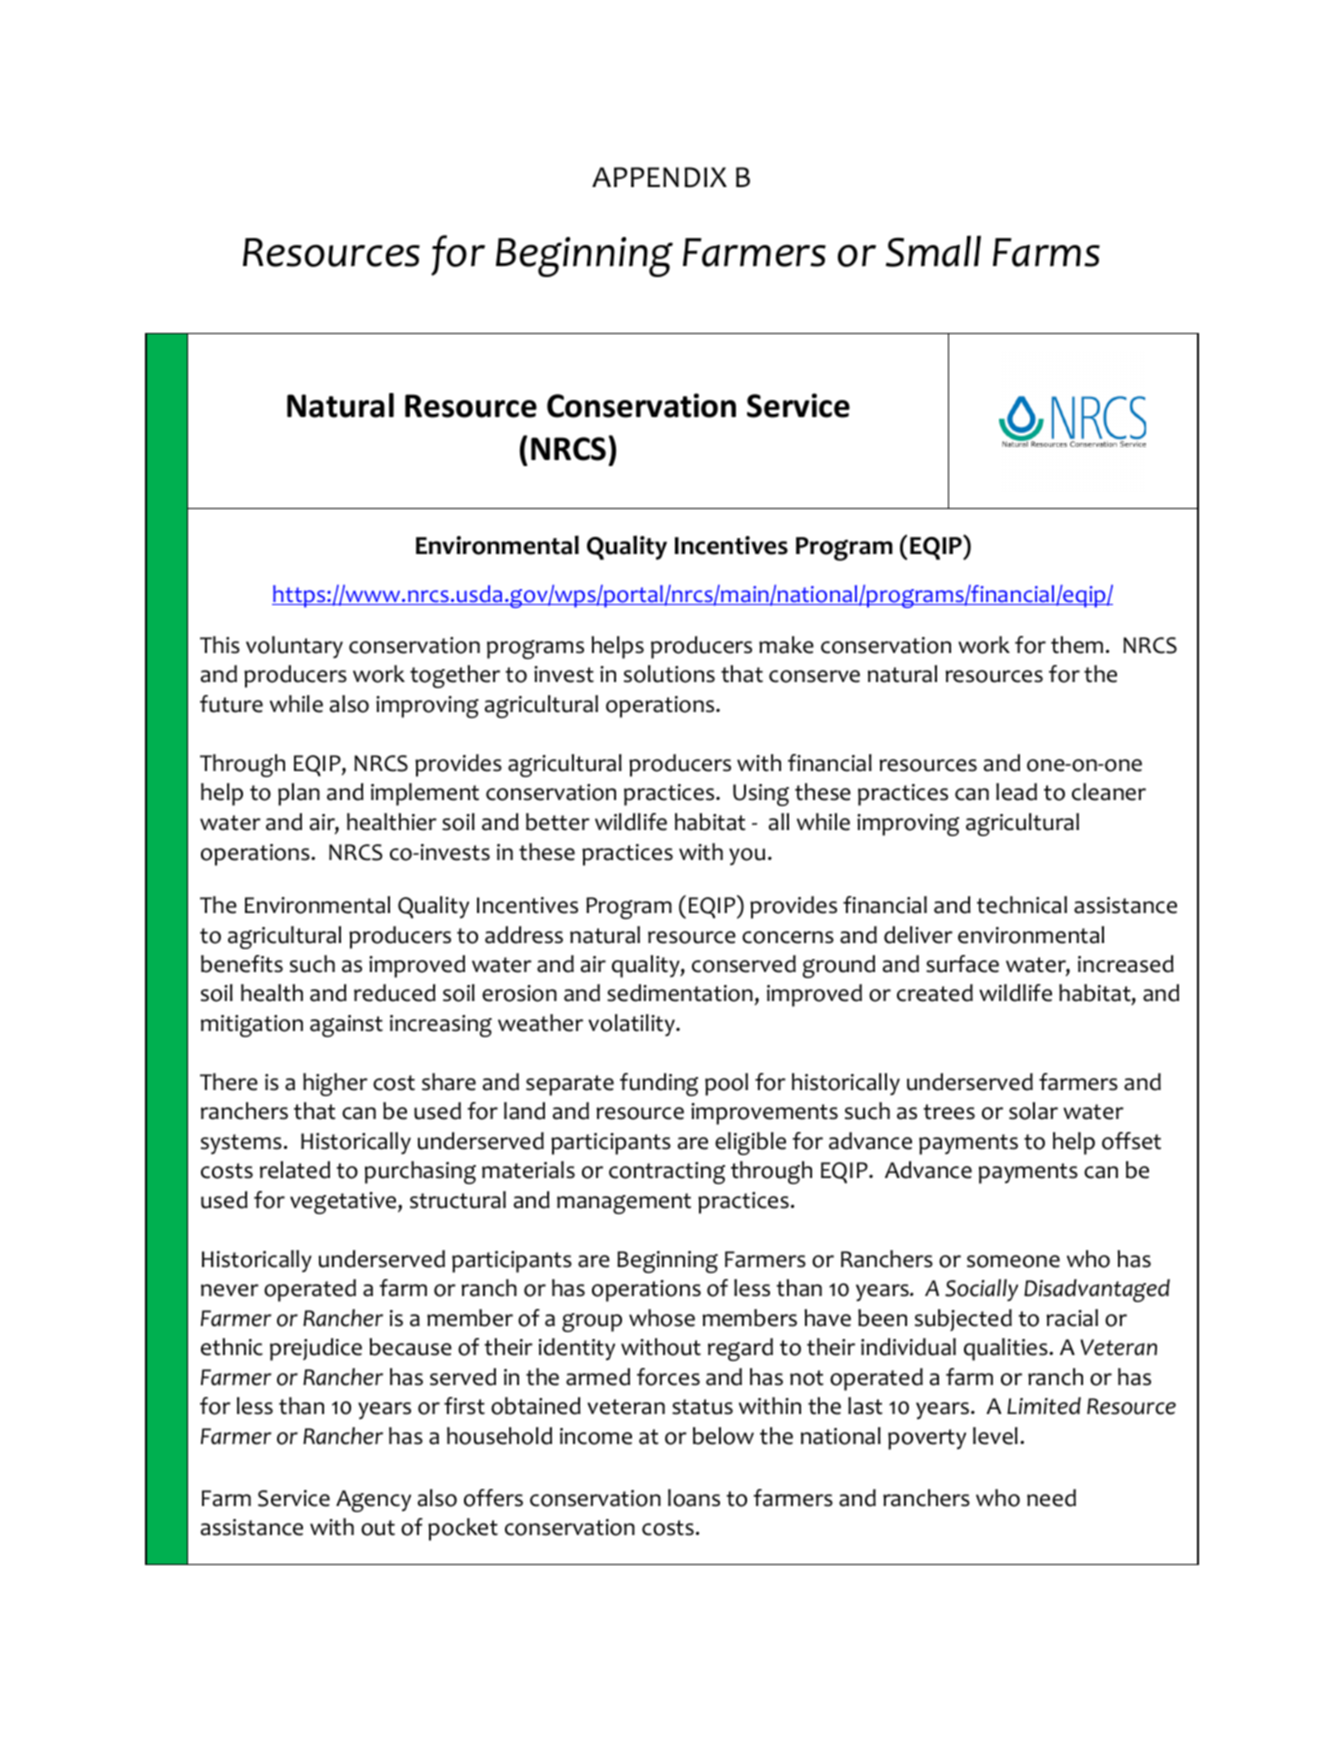 The image size is (1344, 1739). Describe the element at coordinates (1033, 1111) in the screenshot. I see `solar` at that location.
